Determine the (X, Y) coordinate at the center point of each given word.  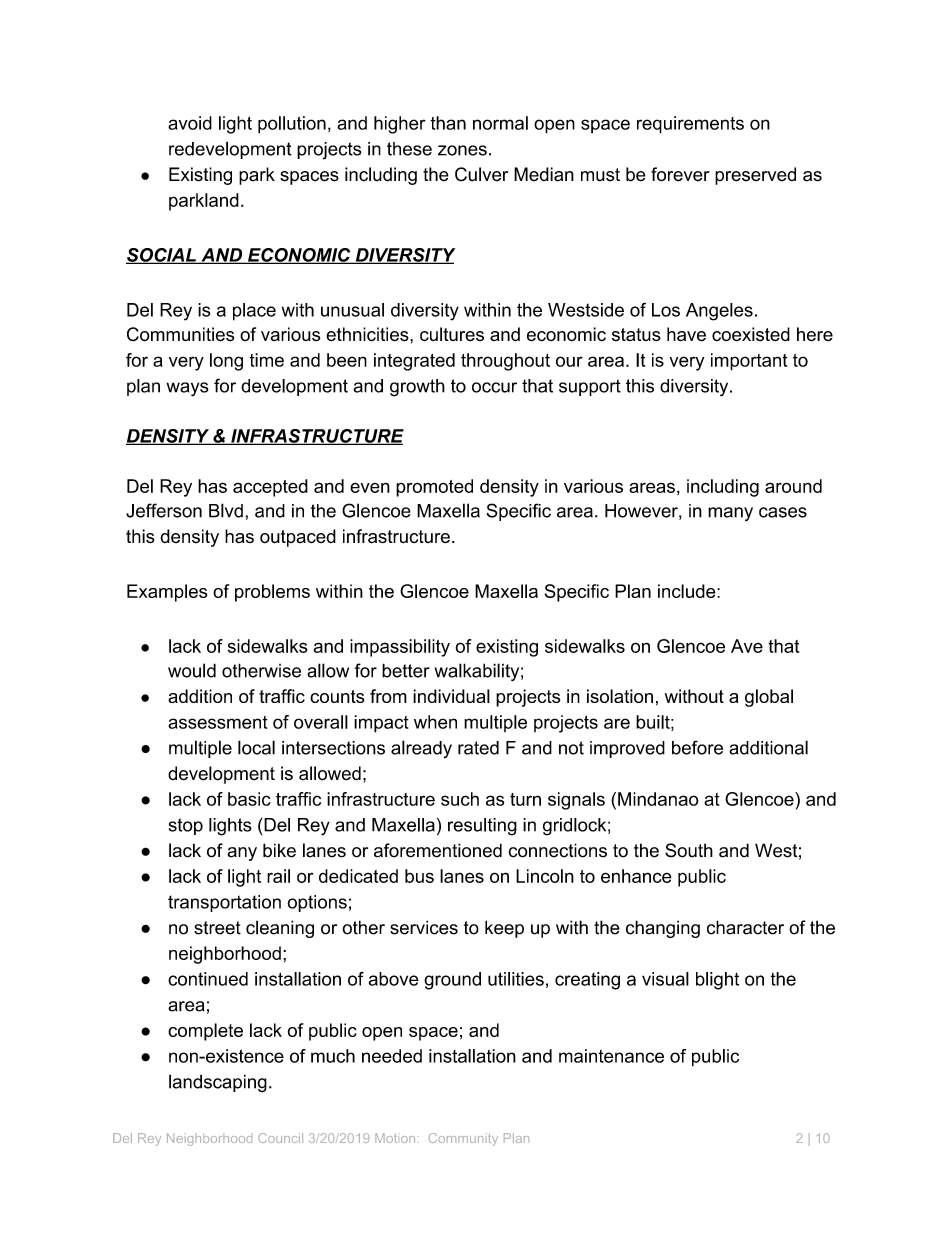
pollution (292, 125)
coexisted (751, 334)
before (697, 747)
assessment (218, 722)
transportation (224, 903)
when (435, 722)
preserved (755, 176)
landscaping (218, 1083)
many (730, 514)
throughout (505, 362)
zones (462, 150)
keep (504, 929)
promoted (434, 488)
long (226, 362)
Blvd (226, 510)
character (745, 927)
